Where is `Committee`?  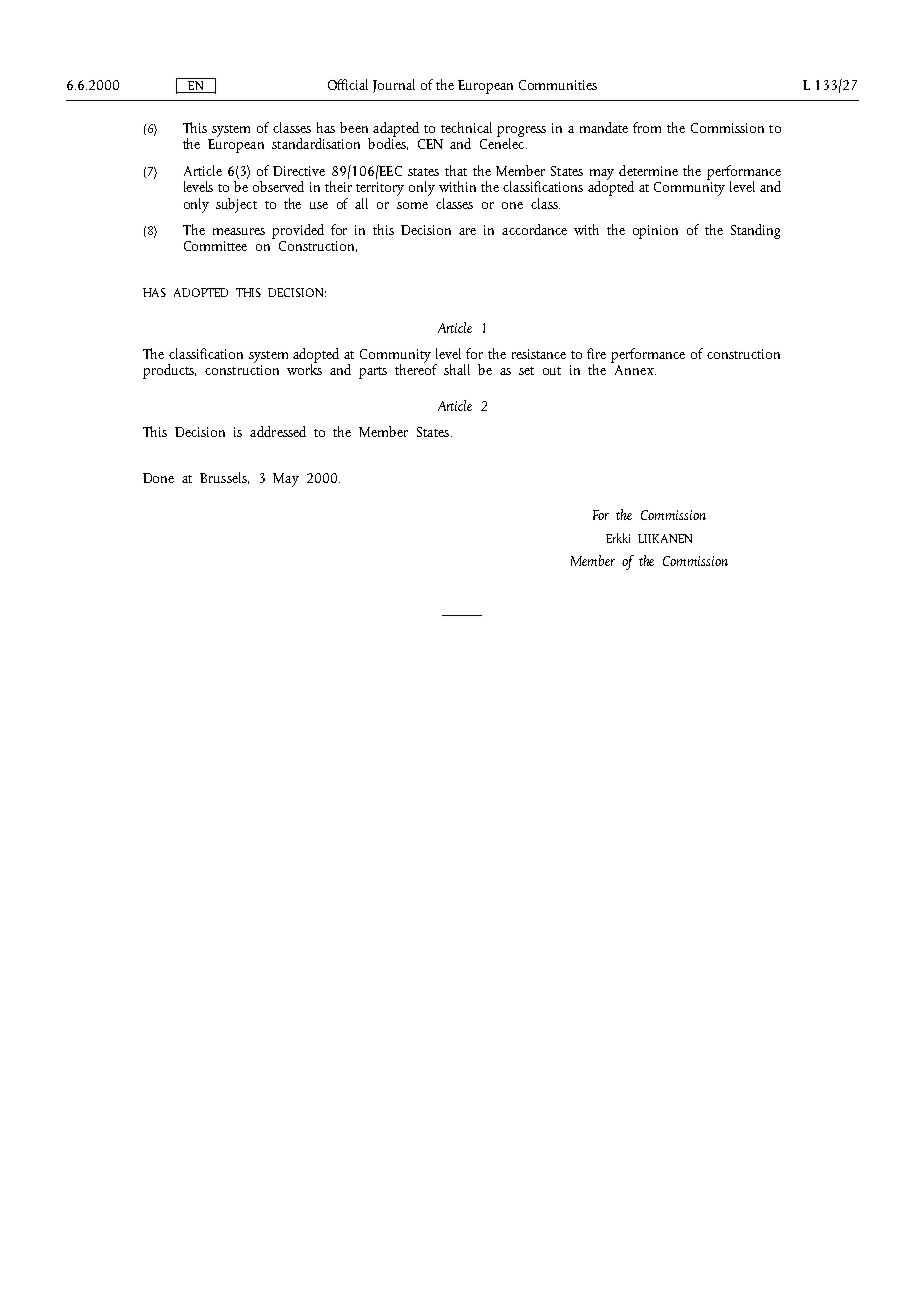 Committee is located at coordinates (215, 246).
